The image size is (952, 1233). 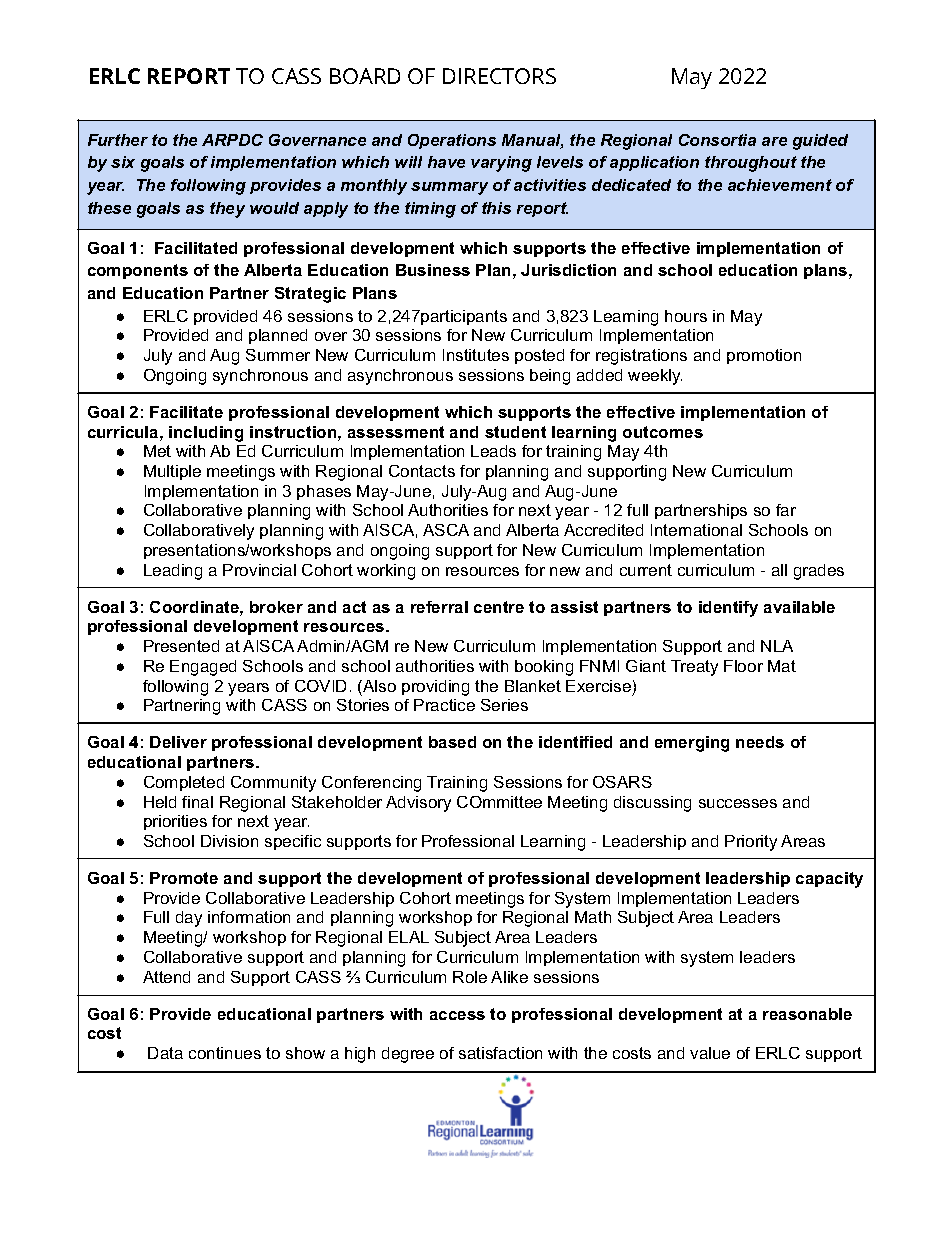 I want to click on Priority, so click(x=751, y=843).
